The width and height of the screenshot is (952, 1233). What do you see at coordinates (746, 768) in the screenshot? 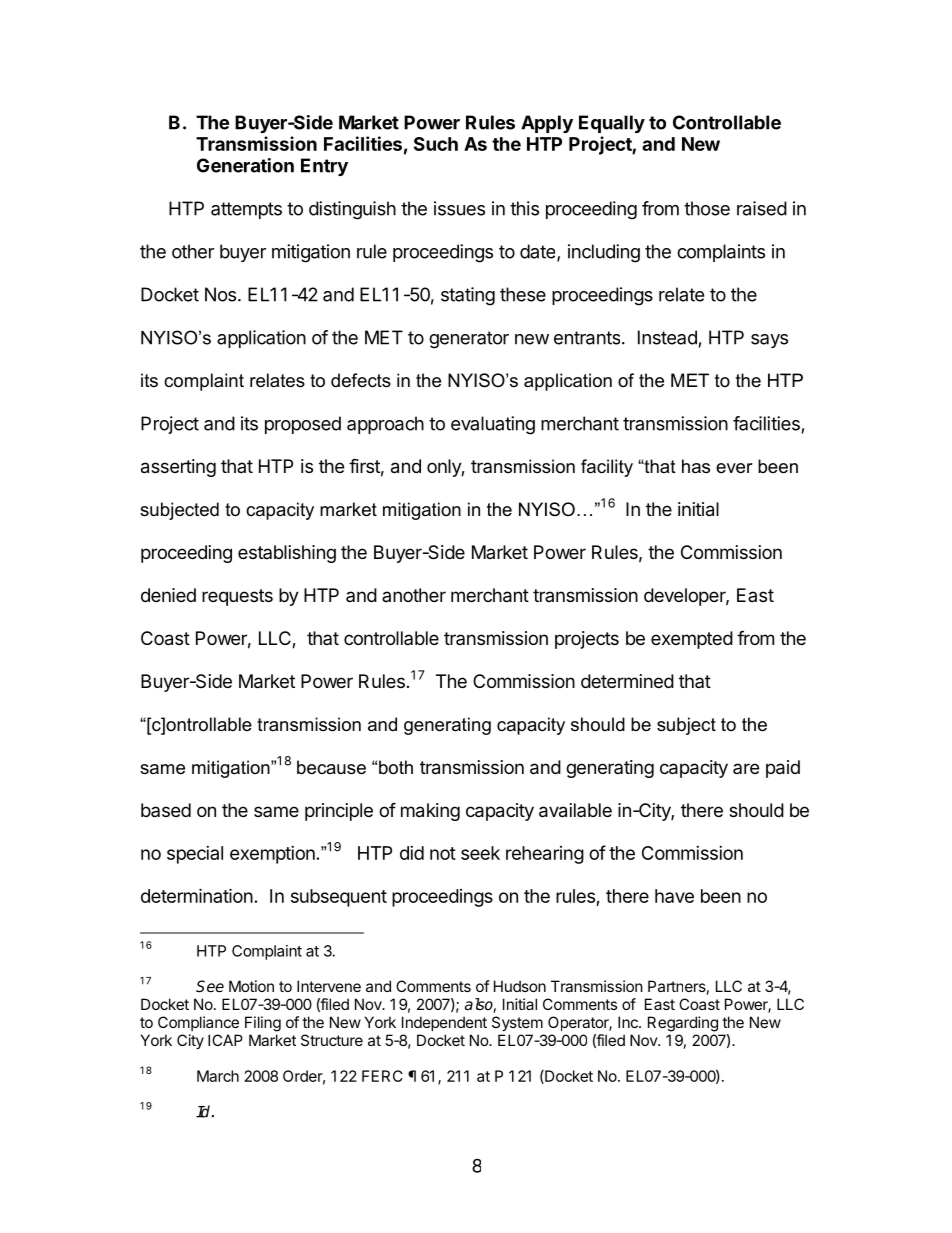
I see `are` at bounding box center [746, 768].
